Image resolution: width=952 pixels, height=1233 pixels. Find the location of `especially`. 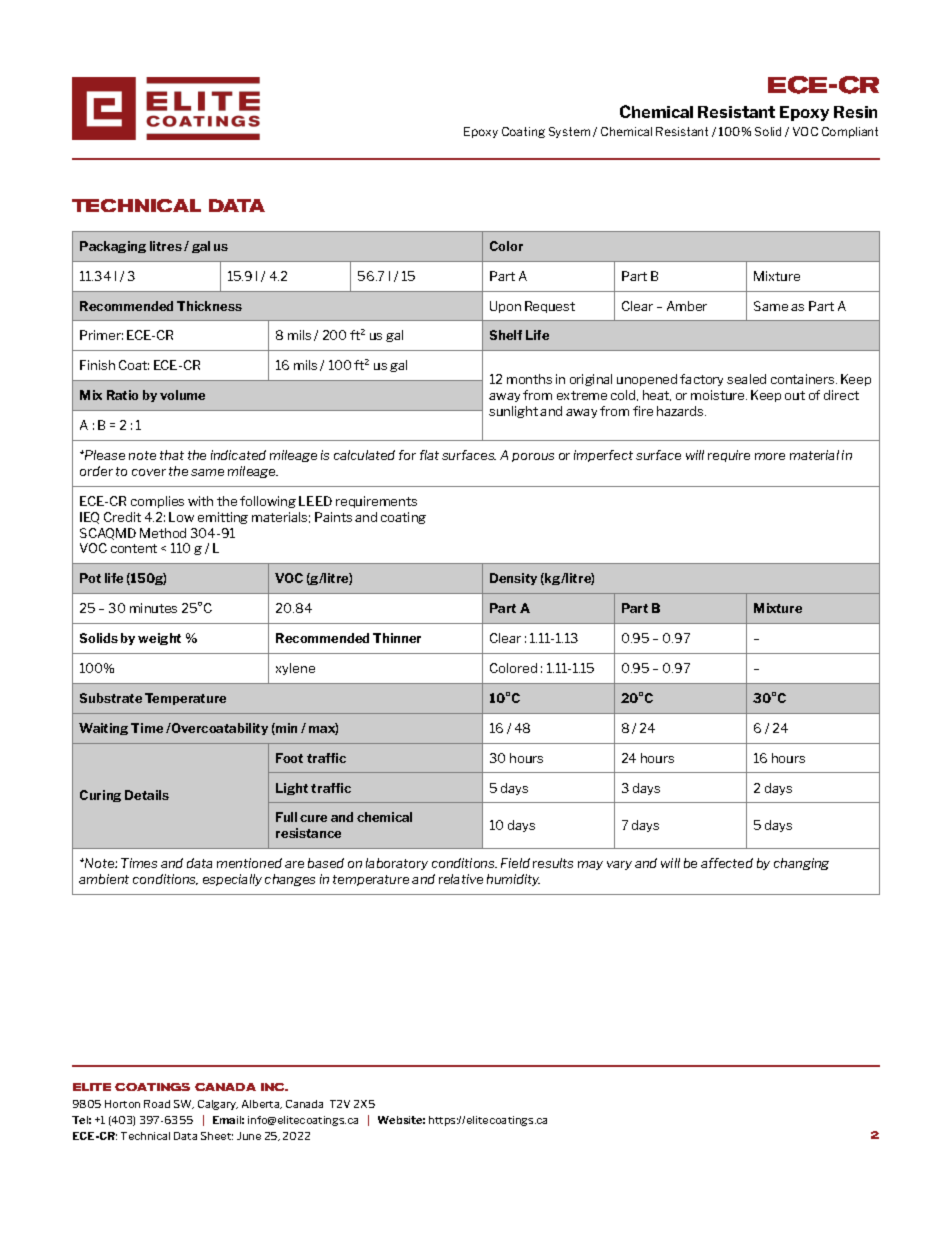

especially is located at coordinates (232, 880).
